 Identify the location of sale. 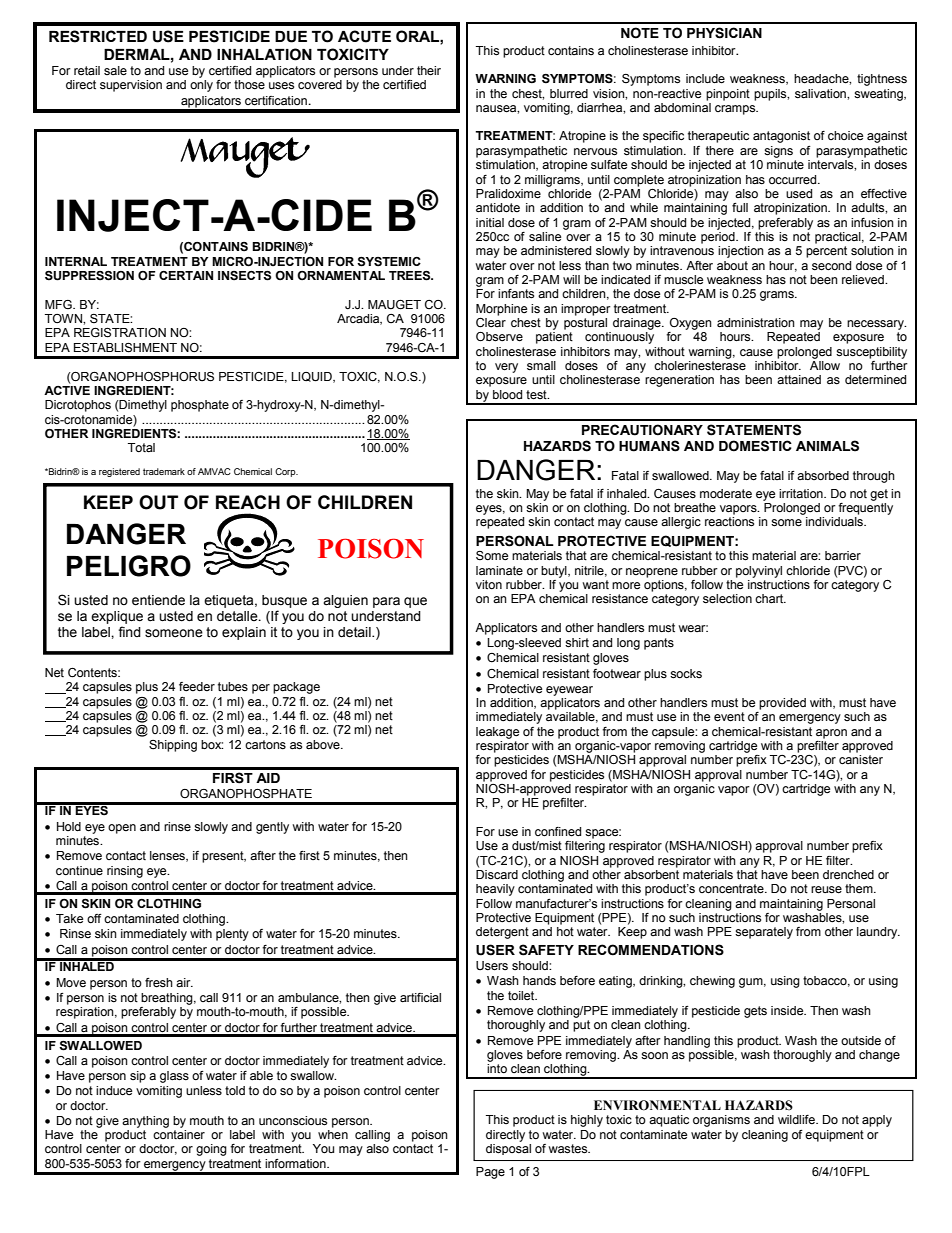
(115, 71).
